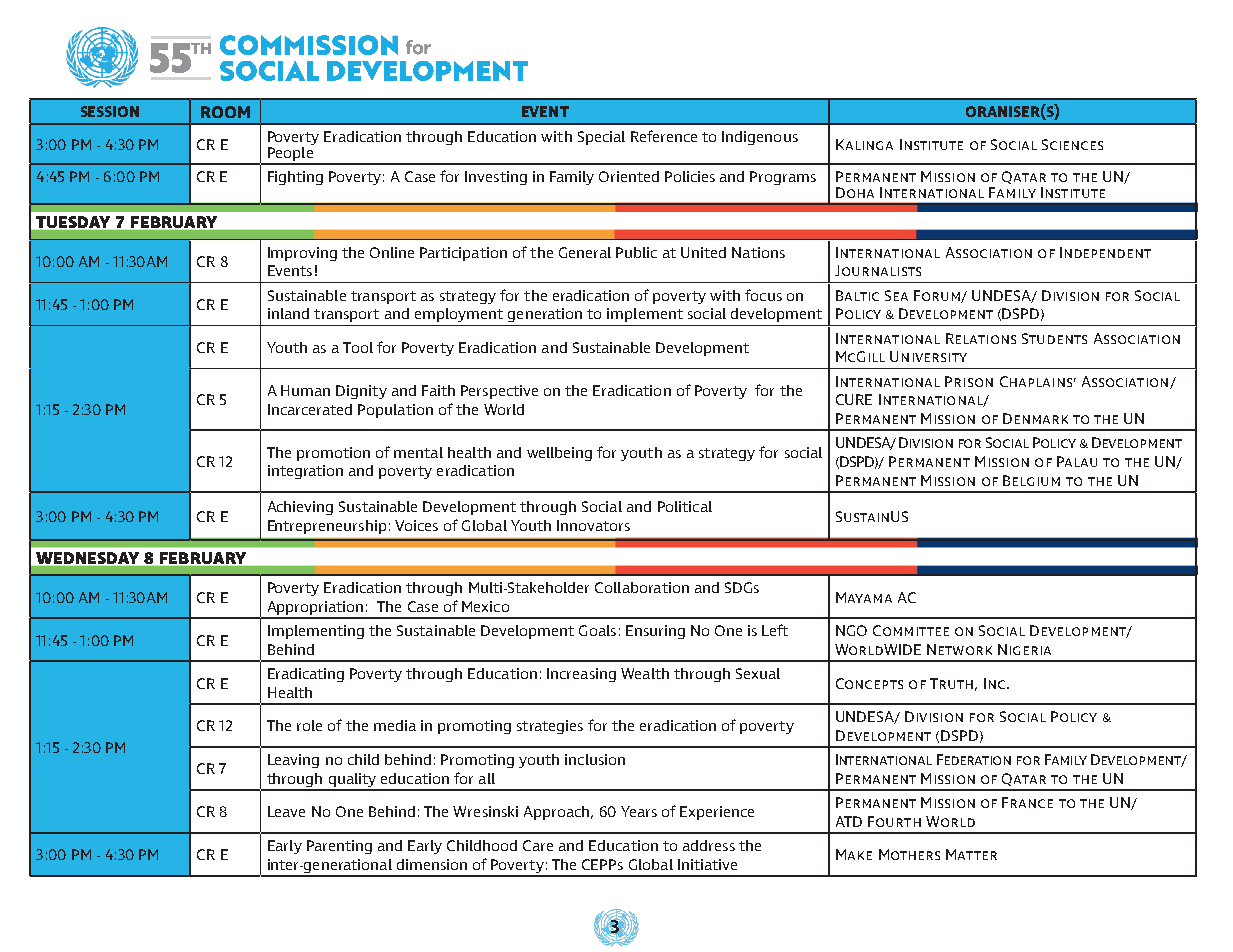 This screenshot has height=952, width=1233. Describe the element at coordinates (286, 811) in the screenshot. I see `Leave` at that location.
